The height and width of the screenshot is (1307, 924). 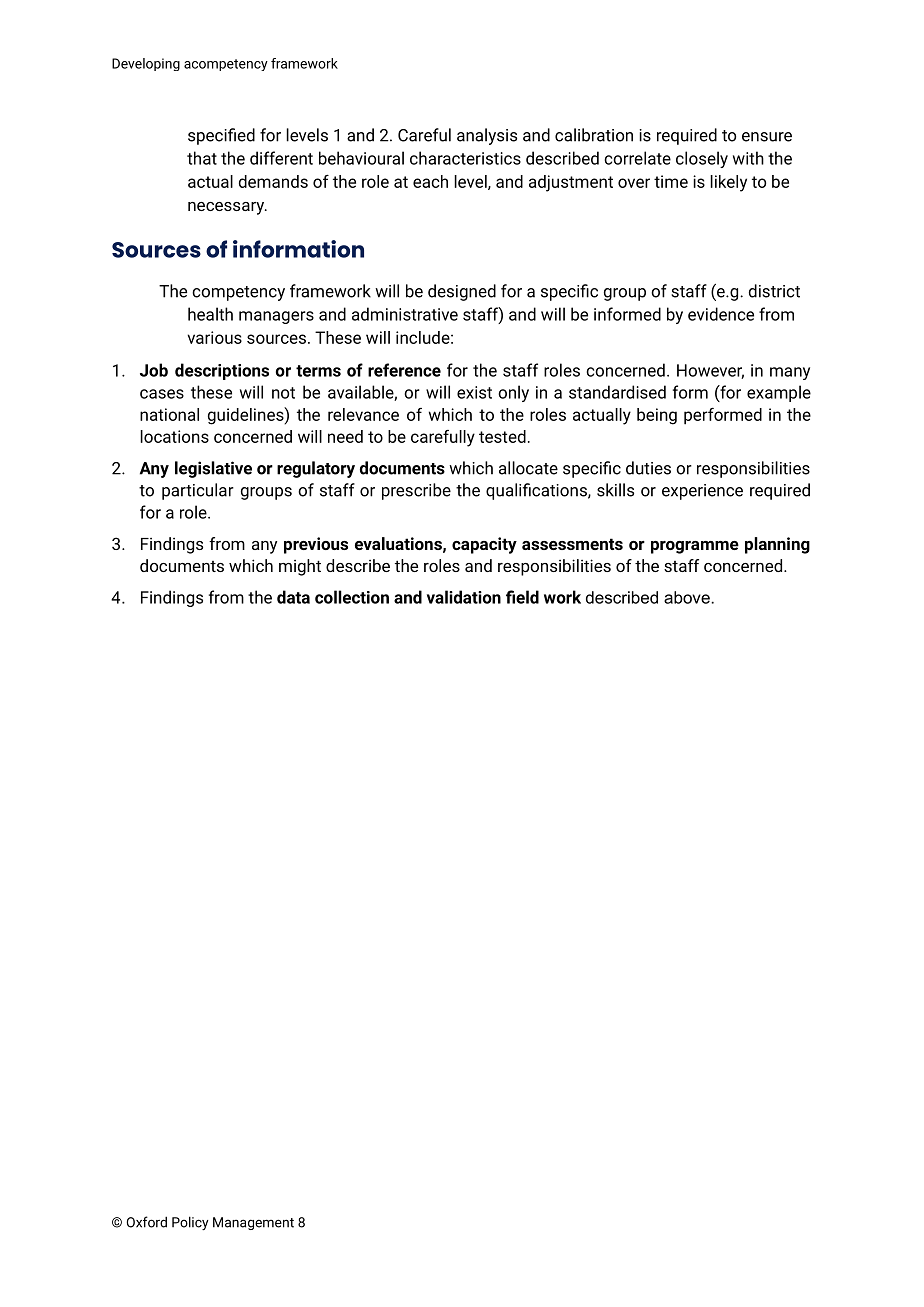 What do you see at coordinates (710, 371) in the screenshot?
I see `However` at bounding box center [710, 371].
